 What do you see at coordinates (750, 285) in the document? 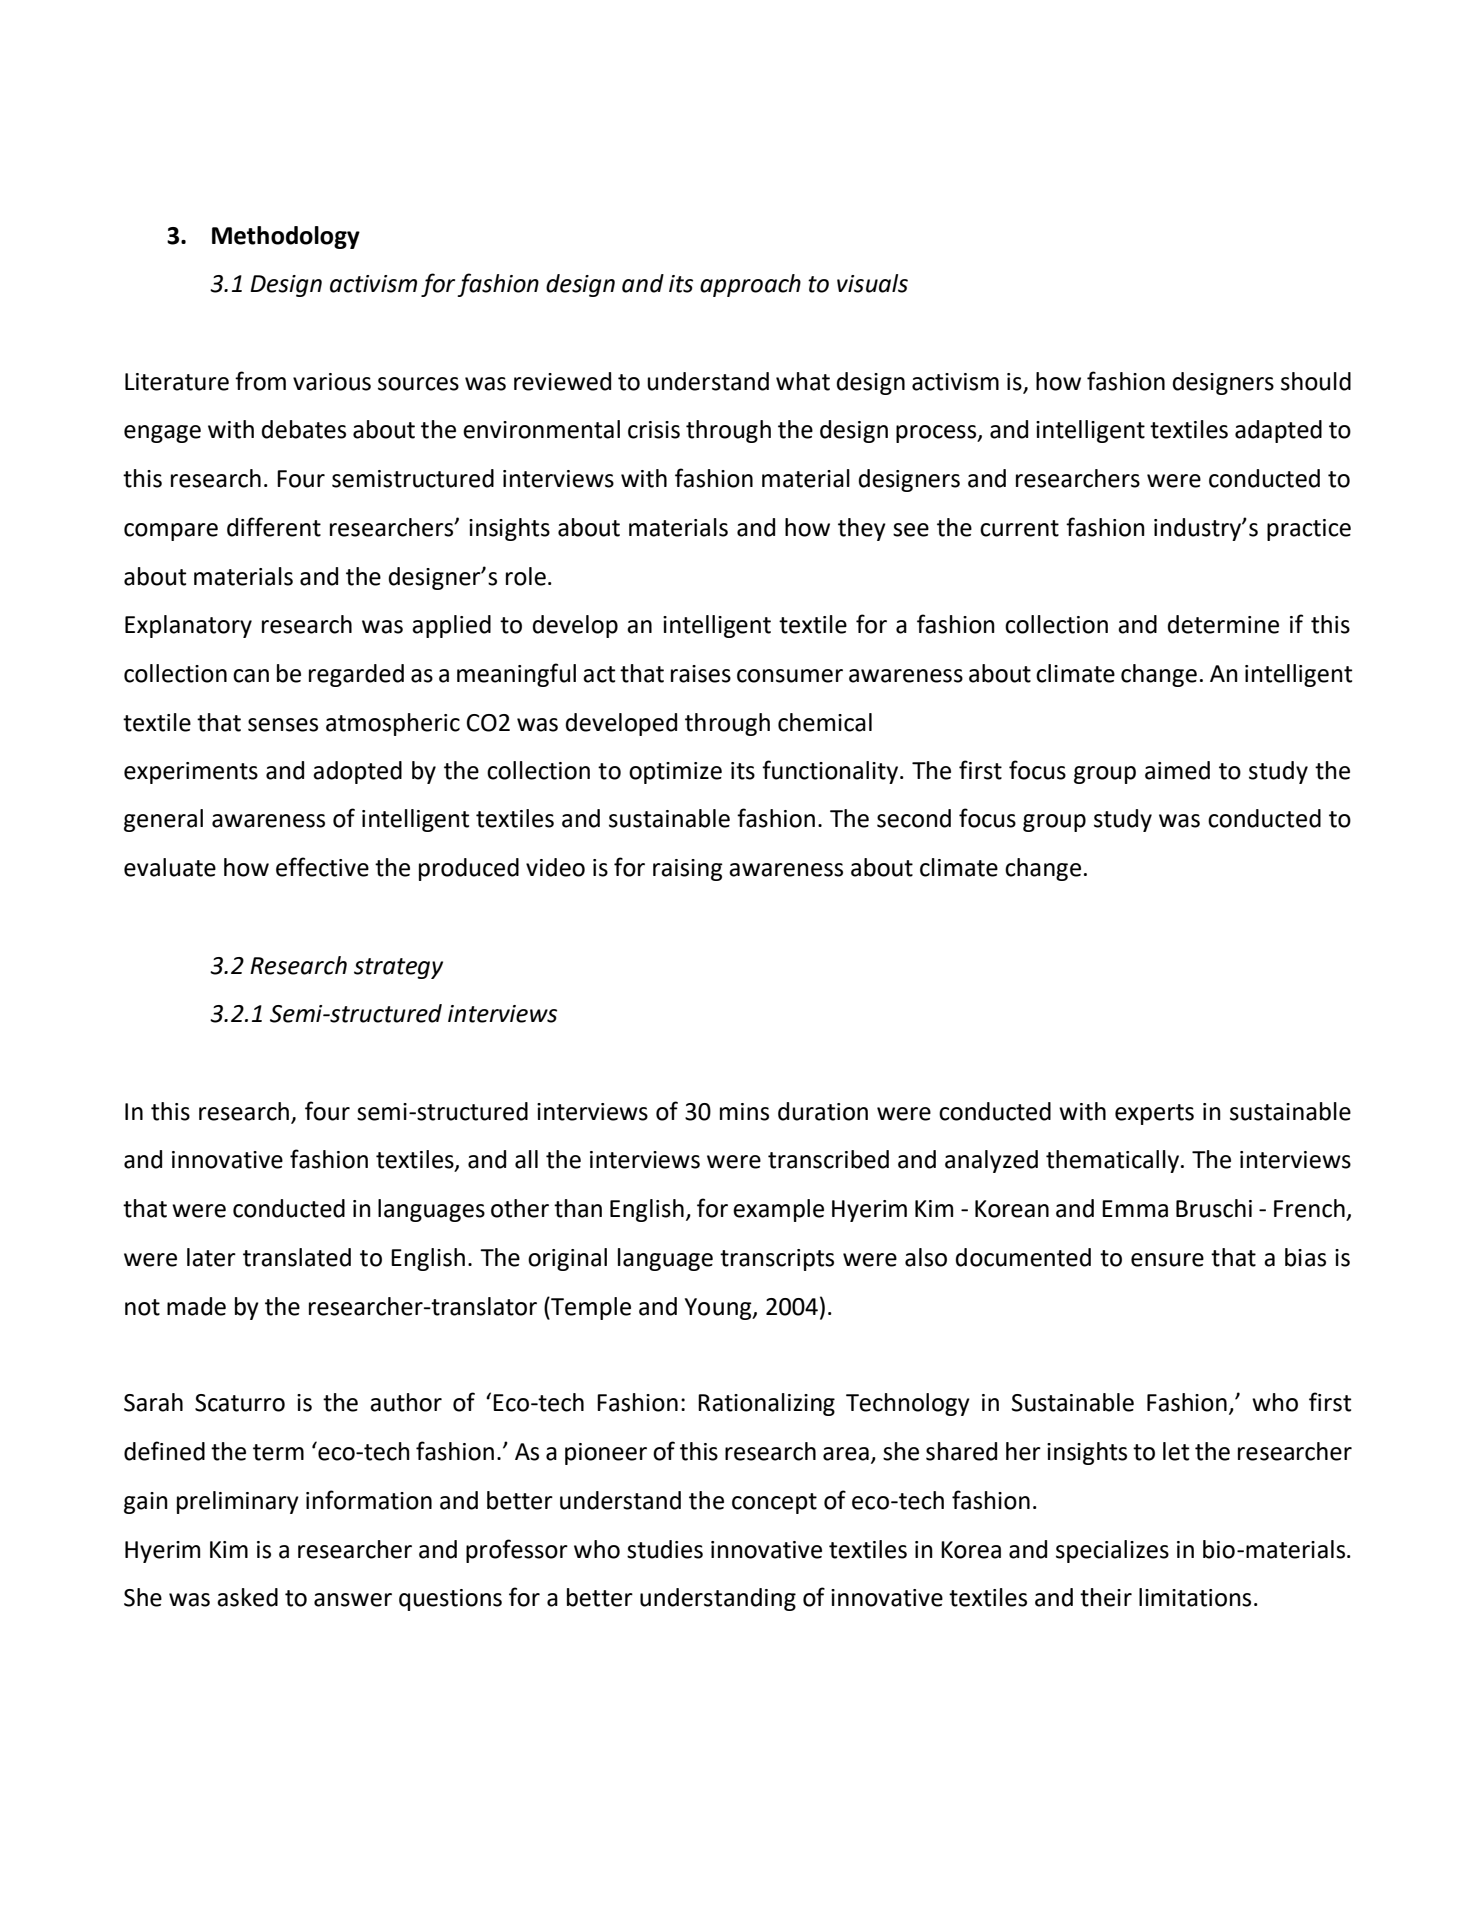
I see `approach` at bounding box center [750, 285].
